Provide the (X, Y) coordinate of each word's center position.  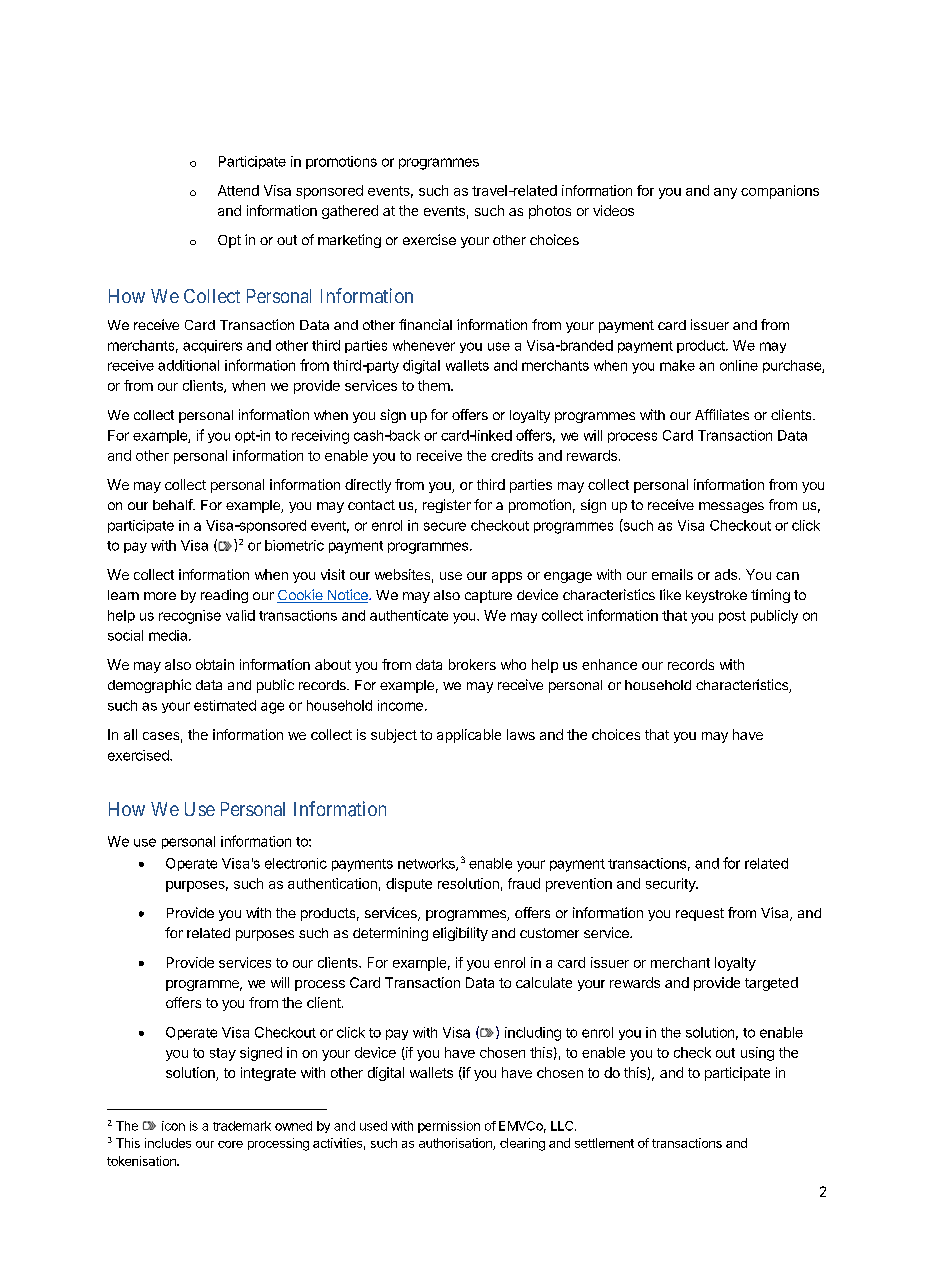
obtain (215, 664)
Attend (238, 190)
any (725, 193)
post (732, 617)
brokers (472, 664)
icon (173, 1126)
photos (550, 212)
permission (449, 1127)
